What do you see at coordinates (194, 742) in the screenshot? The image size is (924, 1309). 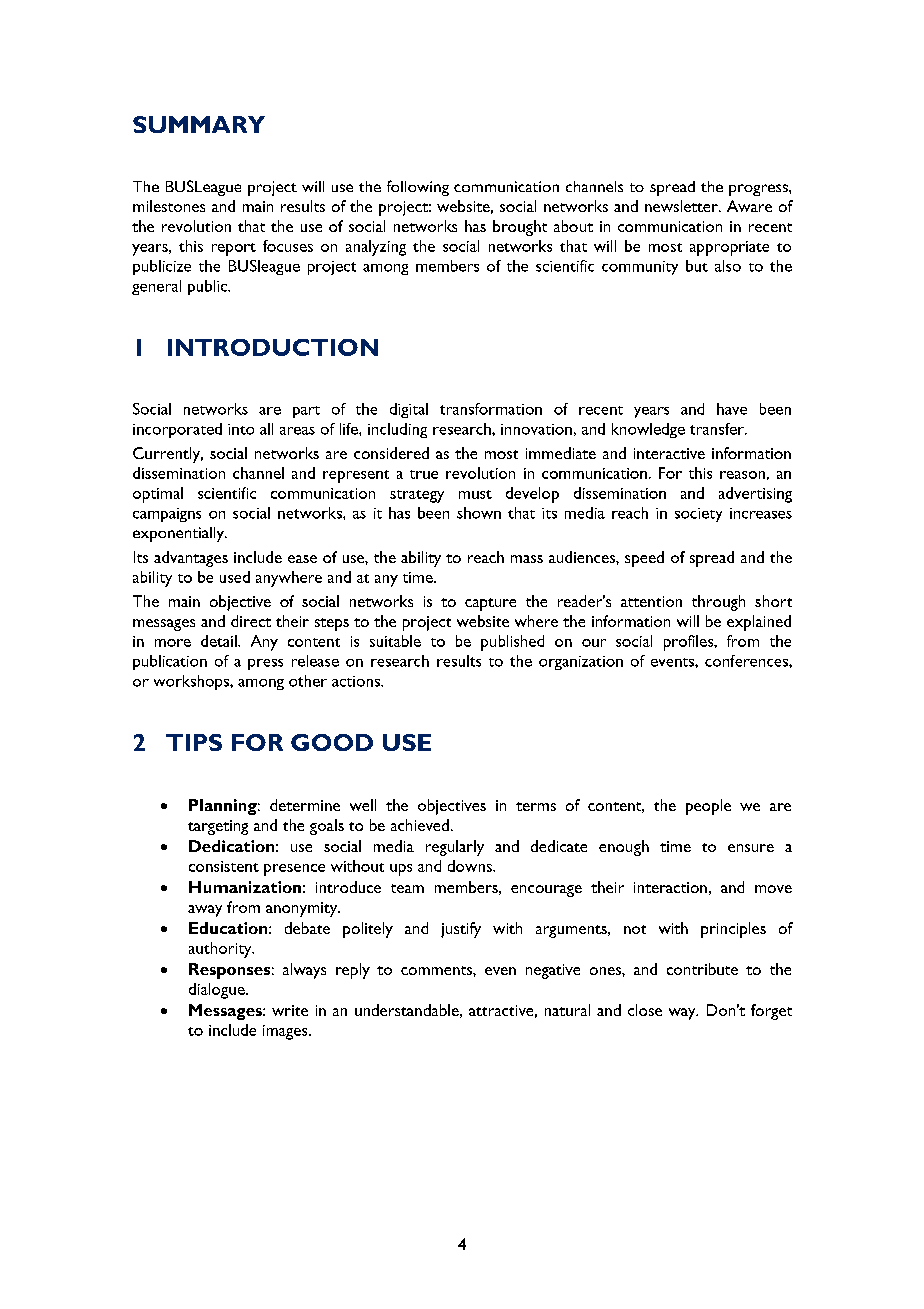 I see `TIPS` at bounding box center [194, 742].
